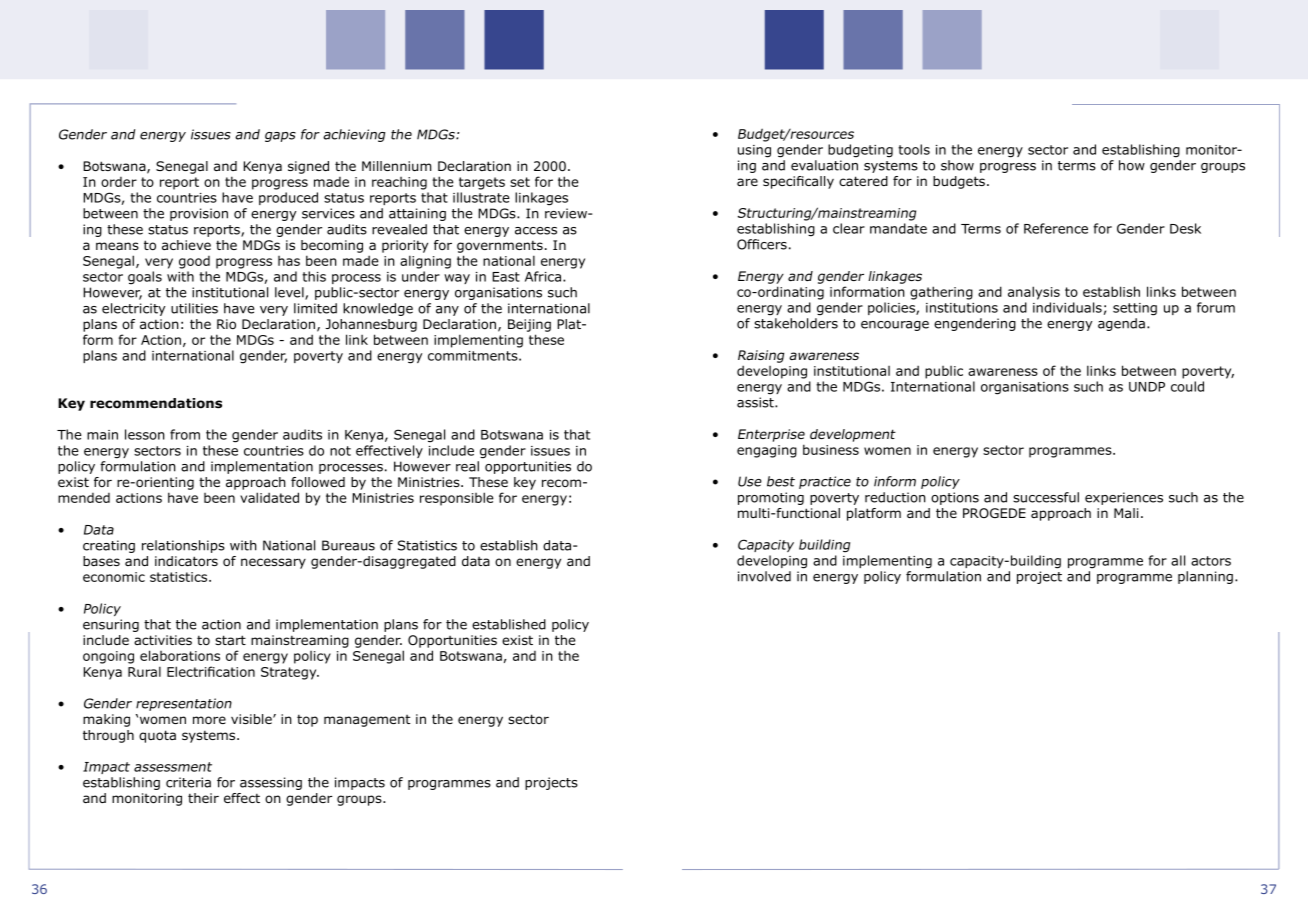 The height and width of the document is (924, 1308). Describe the element at coordinates (367, 721) in the document. I see `management` at that location.
